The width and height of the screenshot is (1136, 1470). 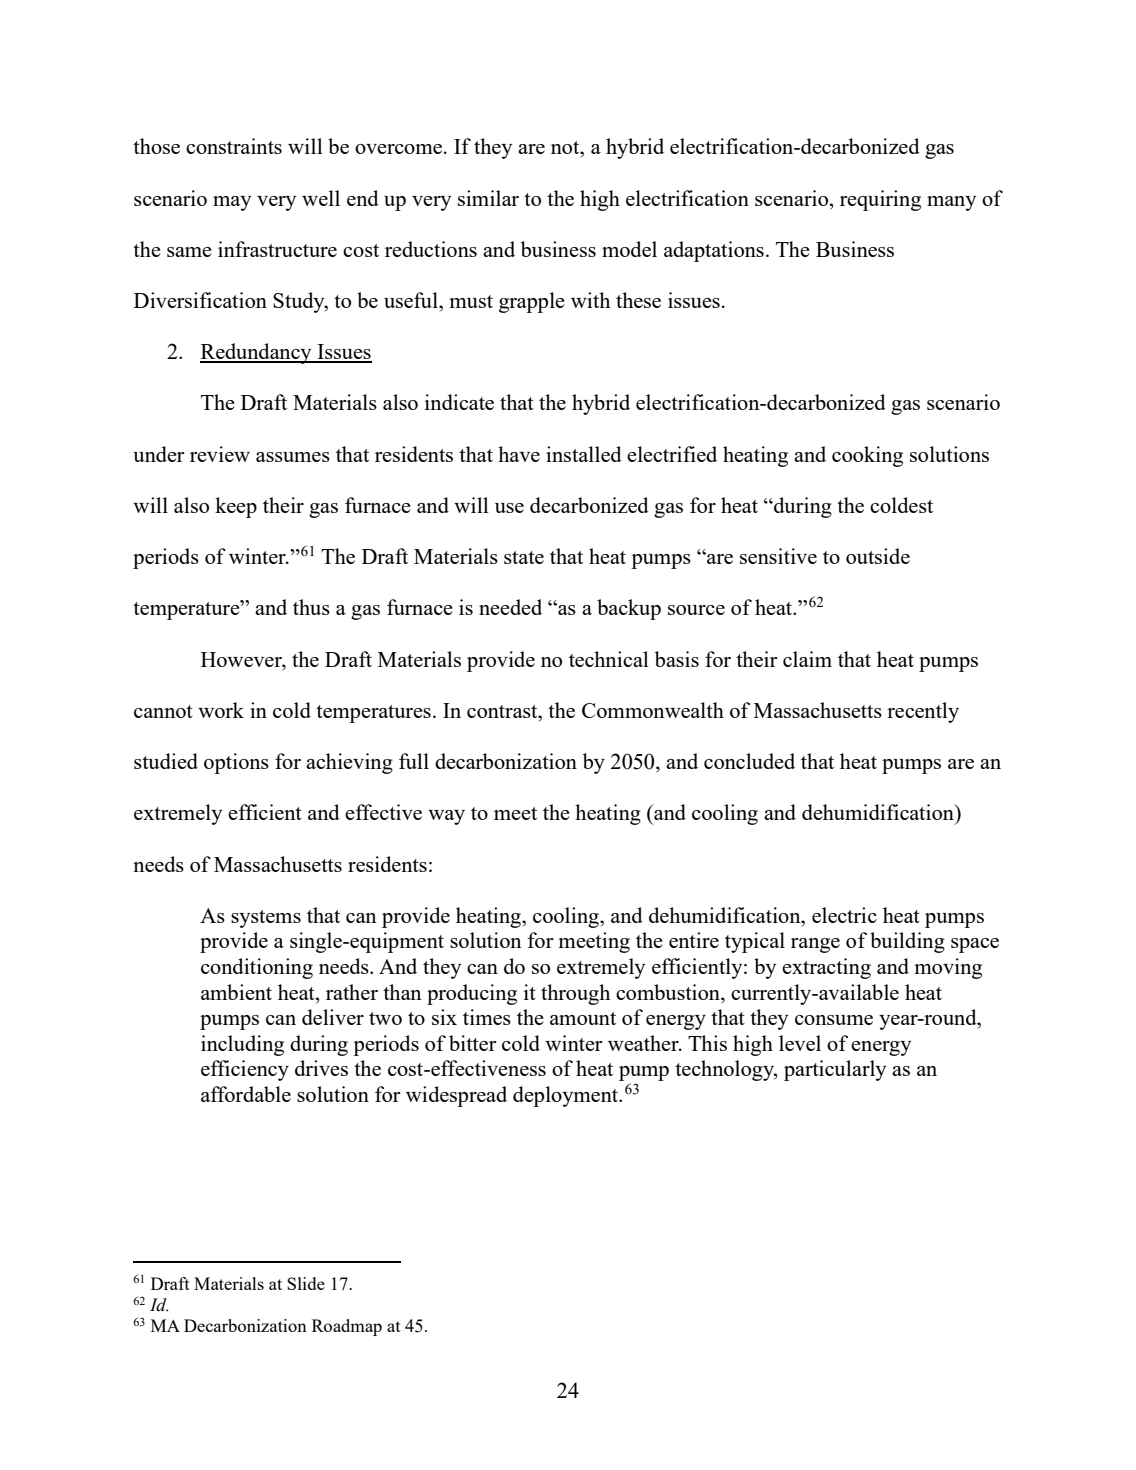 I want to click on particularly, so click(x=835, y=1070).
